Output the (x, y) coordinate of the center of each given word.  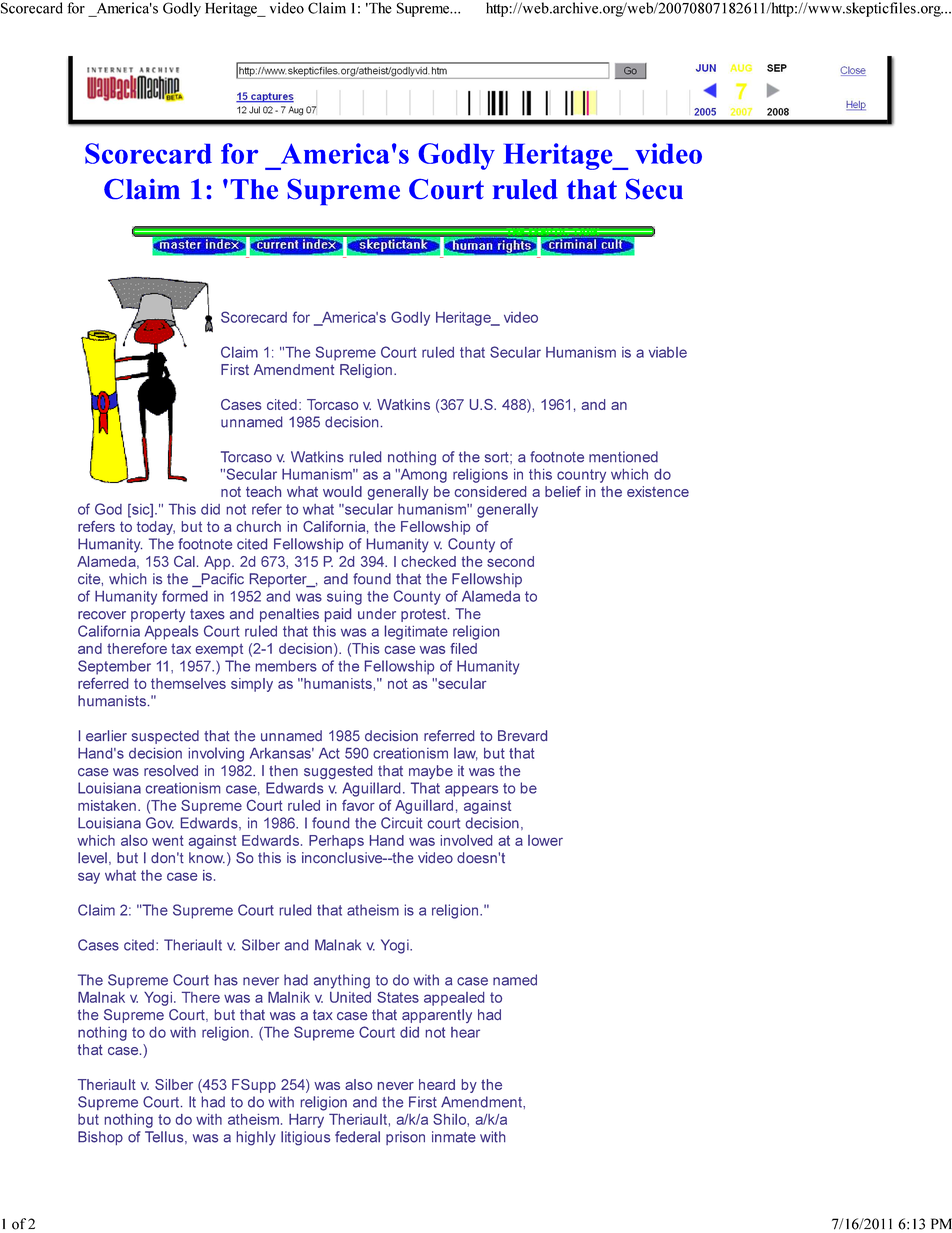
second (510, 561)
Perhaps (336, 842)
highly (256, 1138)
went (168, 840)
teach (263, 491)
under (377, 614)
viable (668, 352)
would (342, 491)
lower (545, 840)
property (158, 615)
